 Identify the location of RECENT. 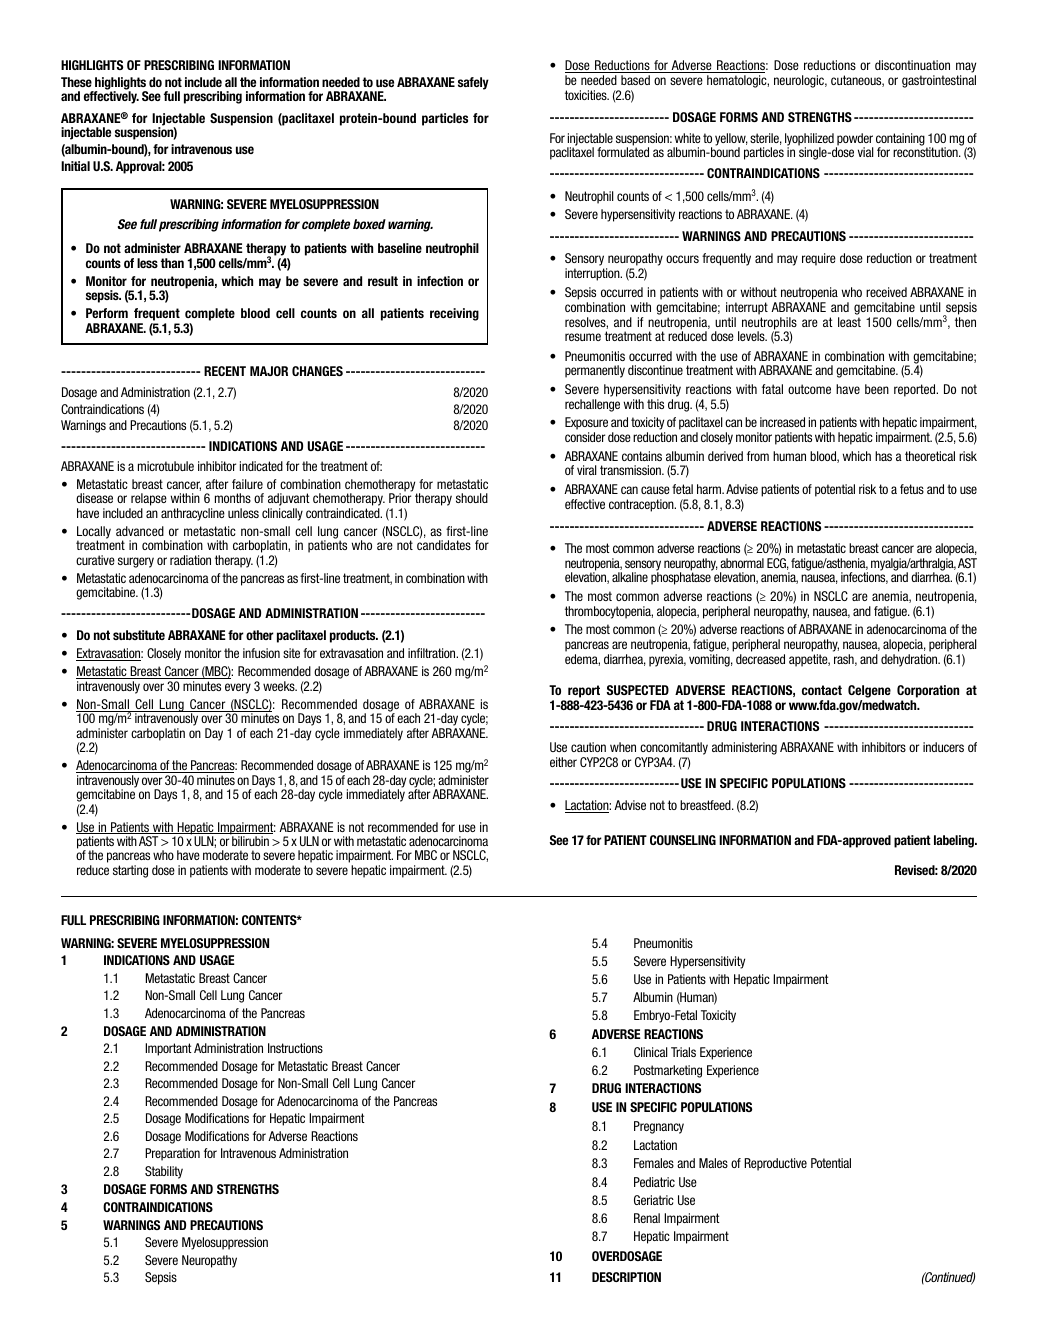
(225, 371).
